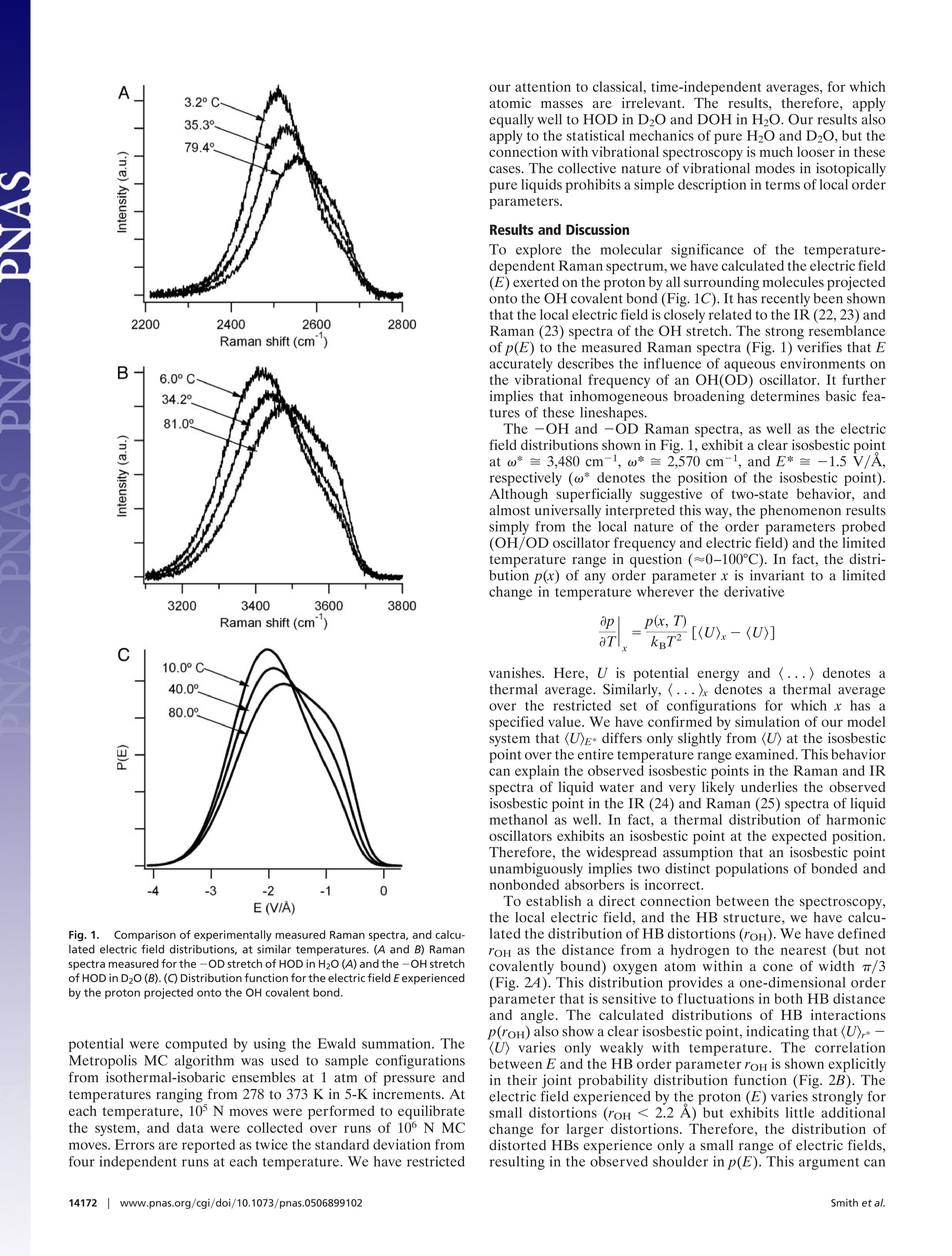  What do you see at coordinates (800, 1112) in the page?
I see `little` at bounding box center [800, 1112].
